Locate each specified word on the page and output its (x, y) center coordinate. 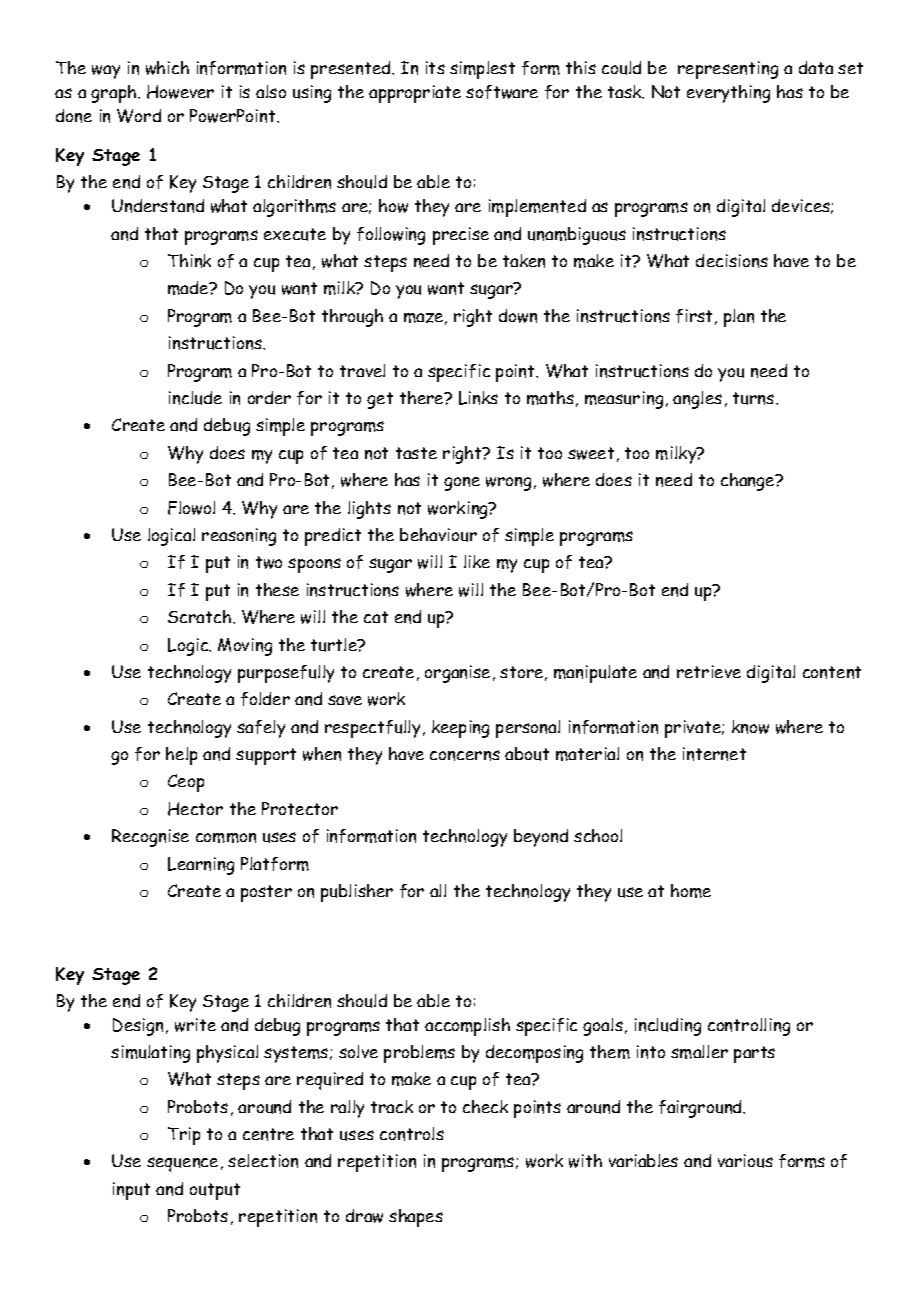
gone (462, 484)
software (502, 92)
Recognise (150, 838)
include (195, 398)
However (180, 92)
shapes (416, 1218)
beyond (541, 838)
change (749, 482)
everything (728, 94)
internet (714, 754)
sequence (182, 1164)
